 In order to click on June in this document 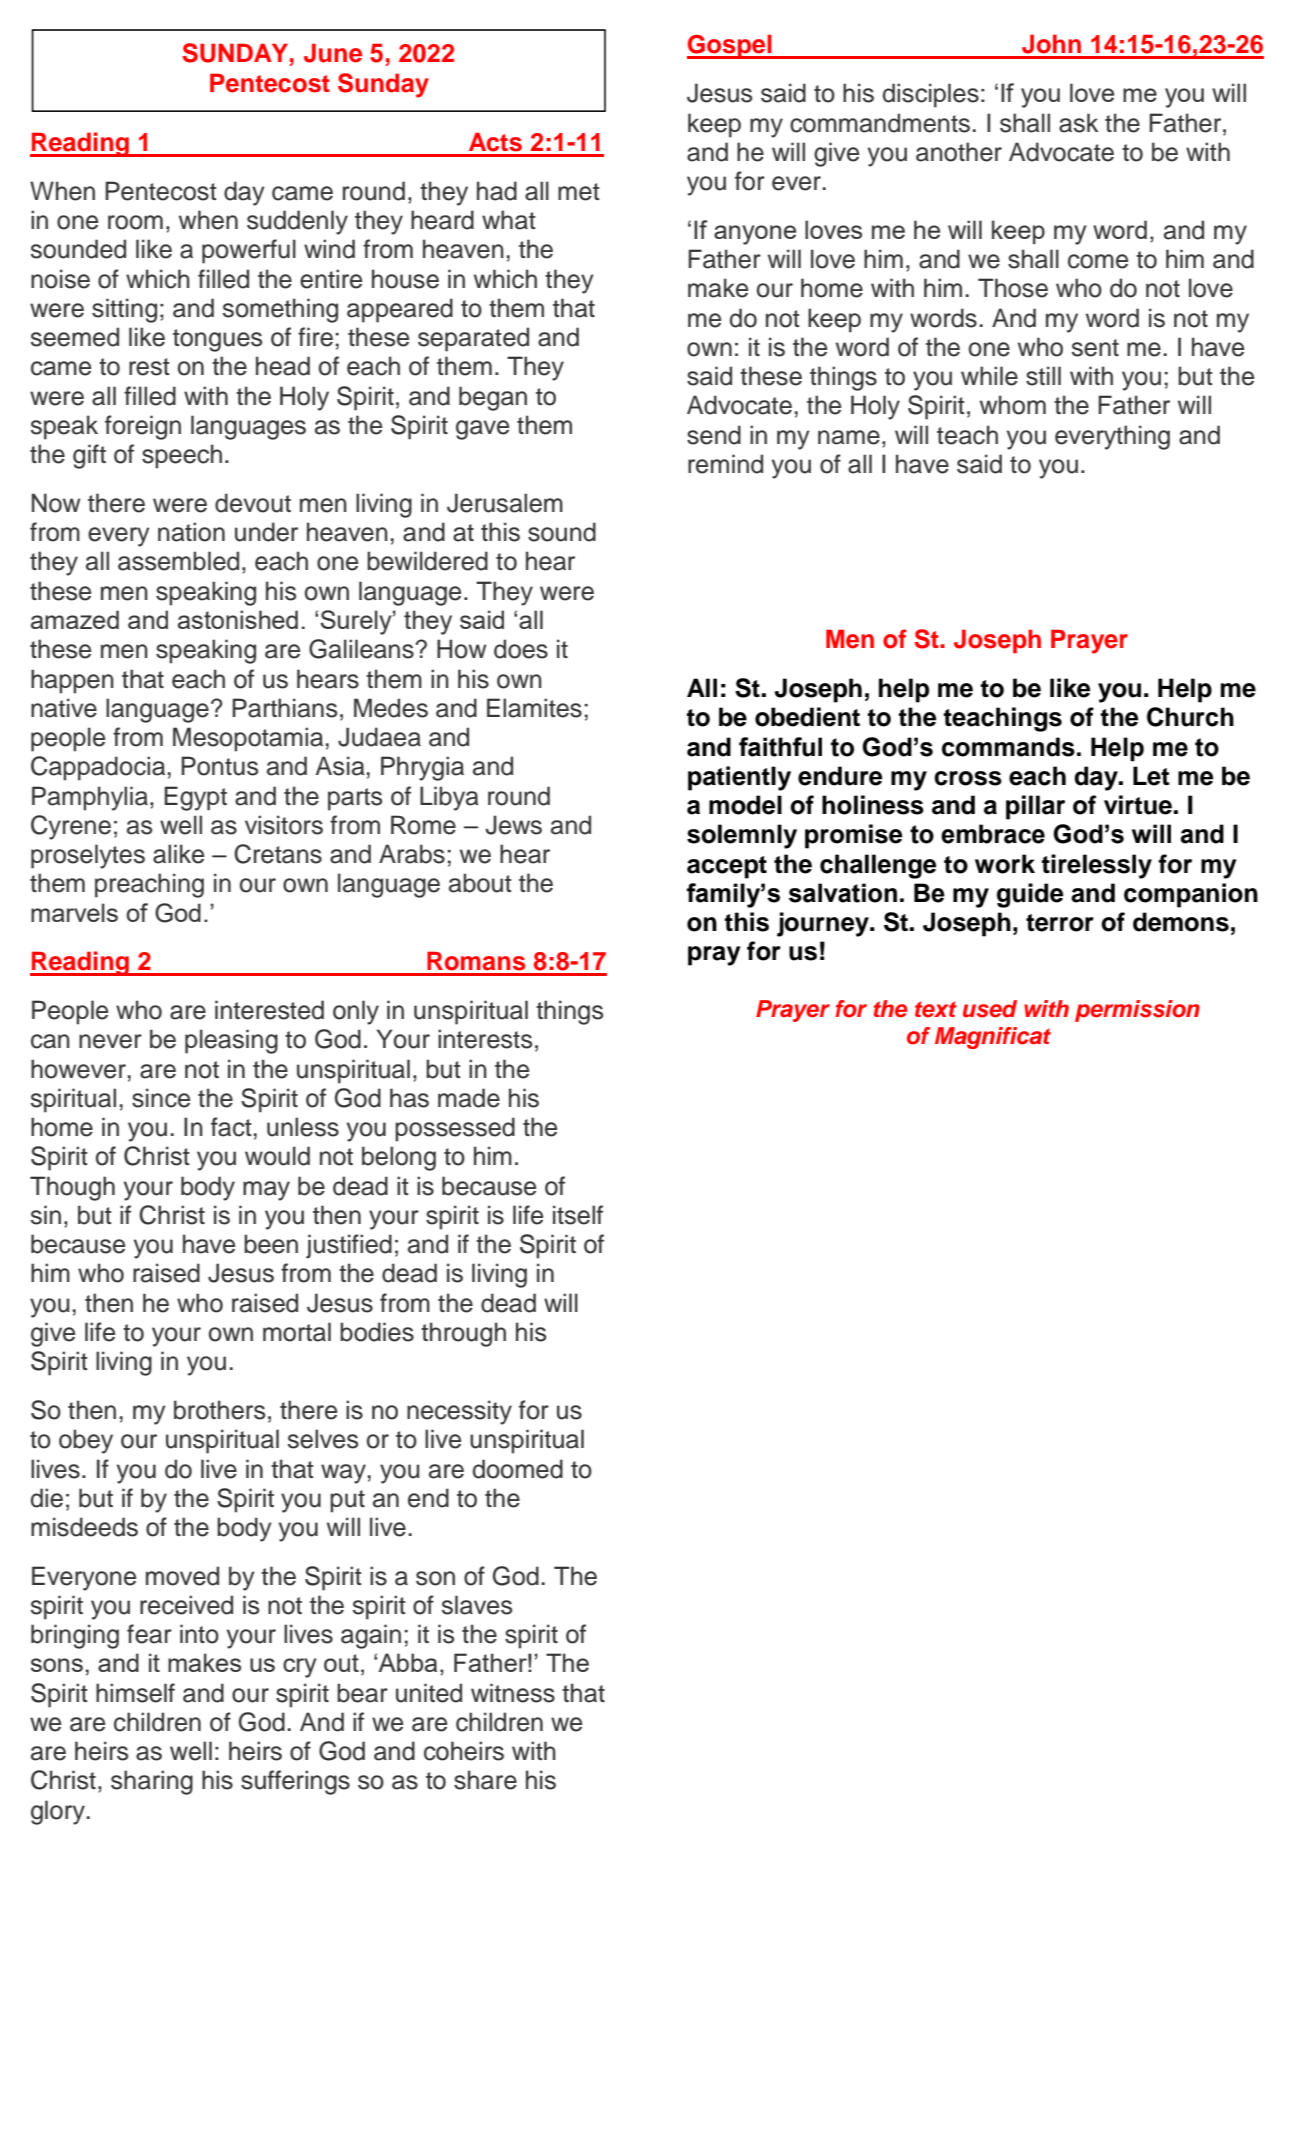, I will do `click(333, 53)`.
